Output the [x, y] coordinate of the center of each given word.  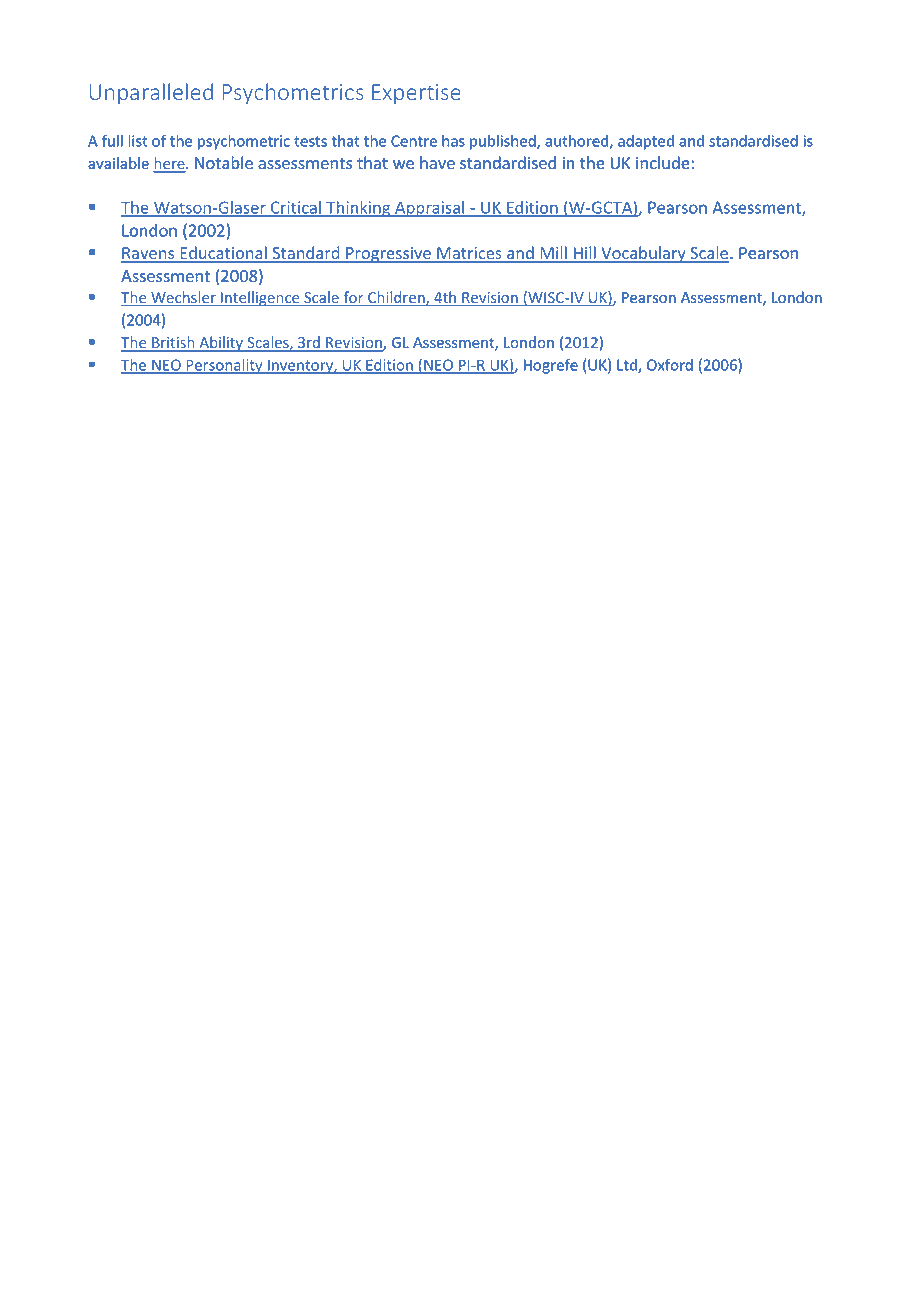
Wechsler [183, 298]
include [663, 163]
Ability [221, 344]
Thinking [358, 209]
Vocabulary [643, 254]
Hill [585, 254]
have [437, 163]
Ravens [149, 254]
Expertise [416, 94]
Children [396, 298]
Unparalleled [151, 94]
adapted [646, 142]
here [170, 164]
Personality [224, 366]
